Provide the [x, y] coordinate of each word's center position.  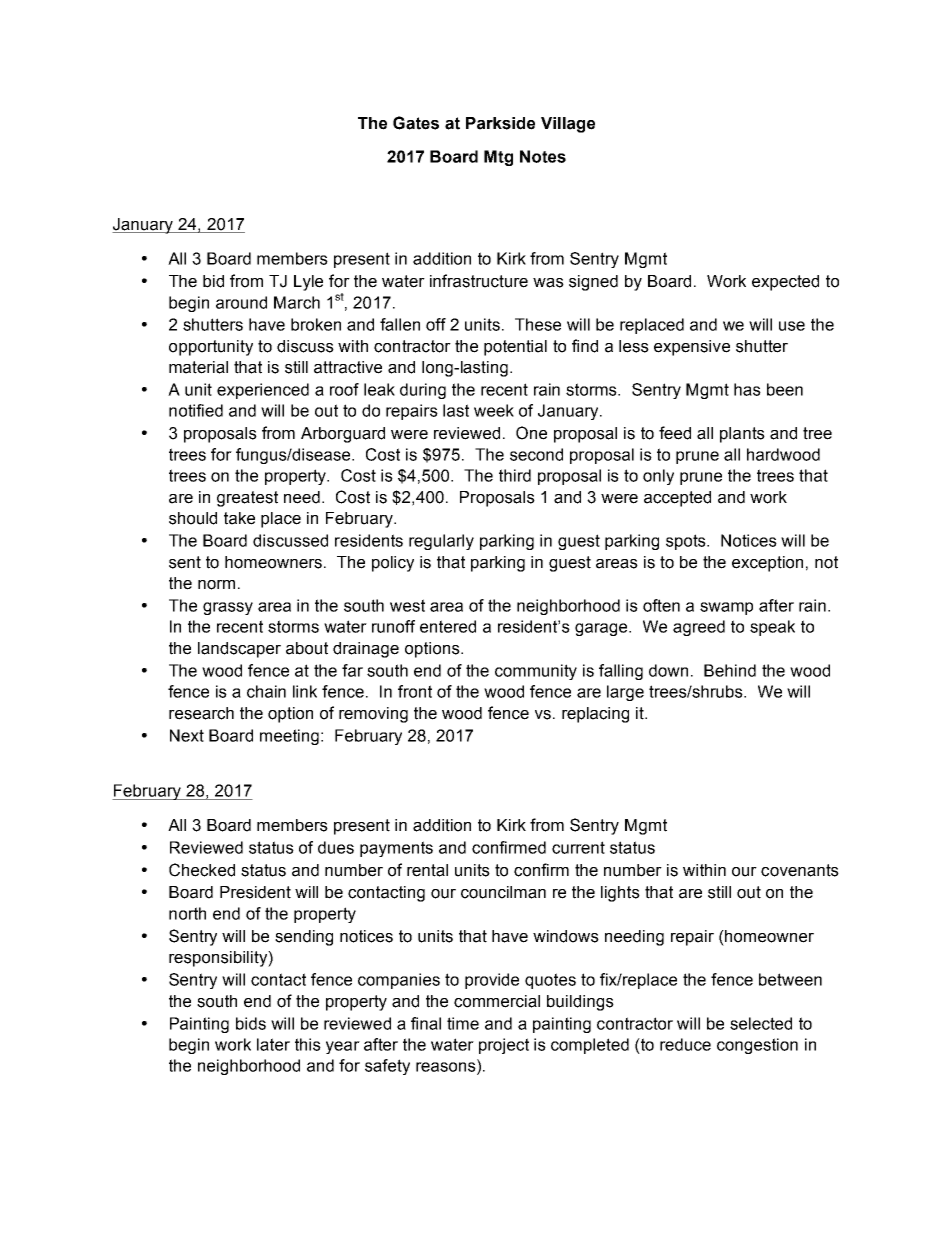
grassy [228, 608]
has [747, 389]
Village [568, 125]
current [578, 847]
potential [515, 348]
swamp [726, 608]
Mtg [498, 158]
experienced [263, 391]
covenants [800, 870]
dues [336, 847]
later [273, 1044]
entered [448, 626]
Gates [416, 123]
